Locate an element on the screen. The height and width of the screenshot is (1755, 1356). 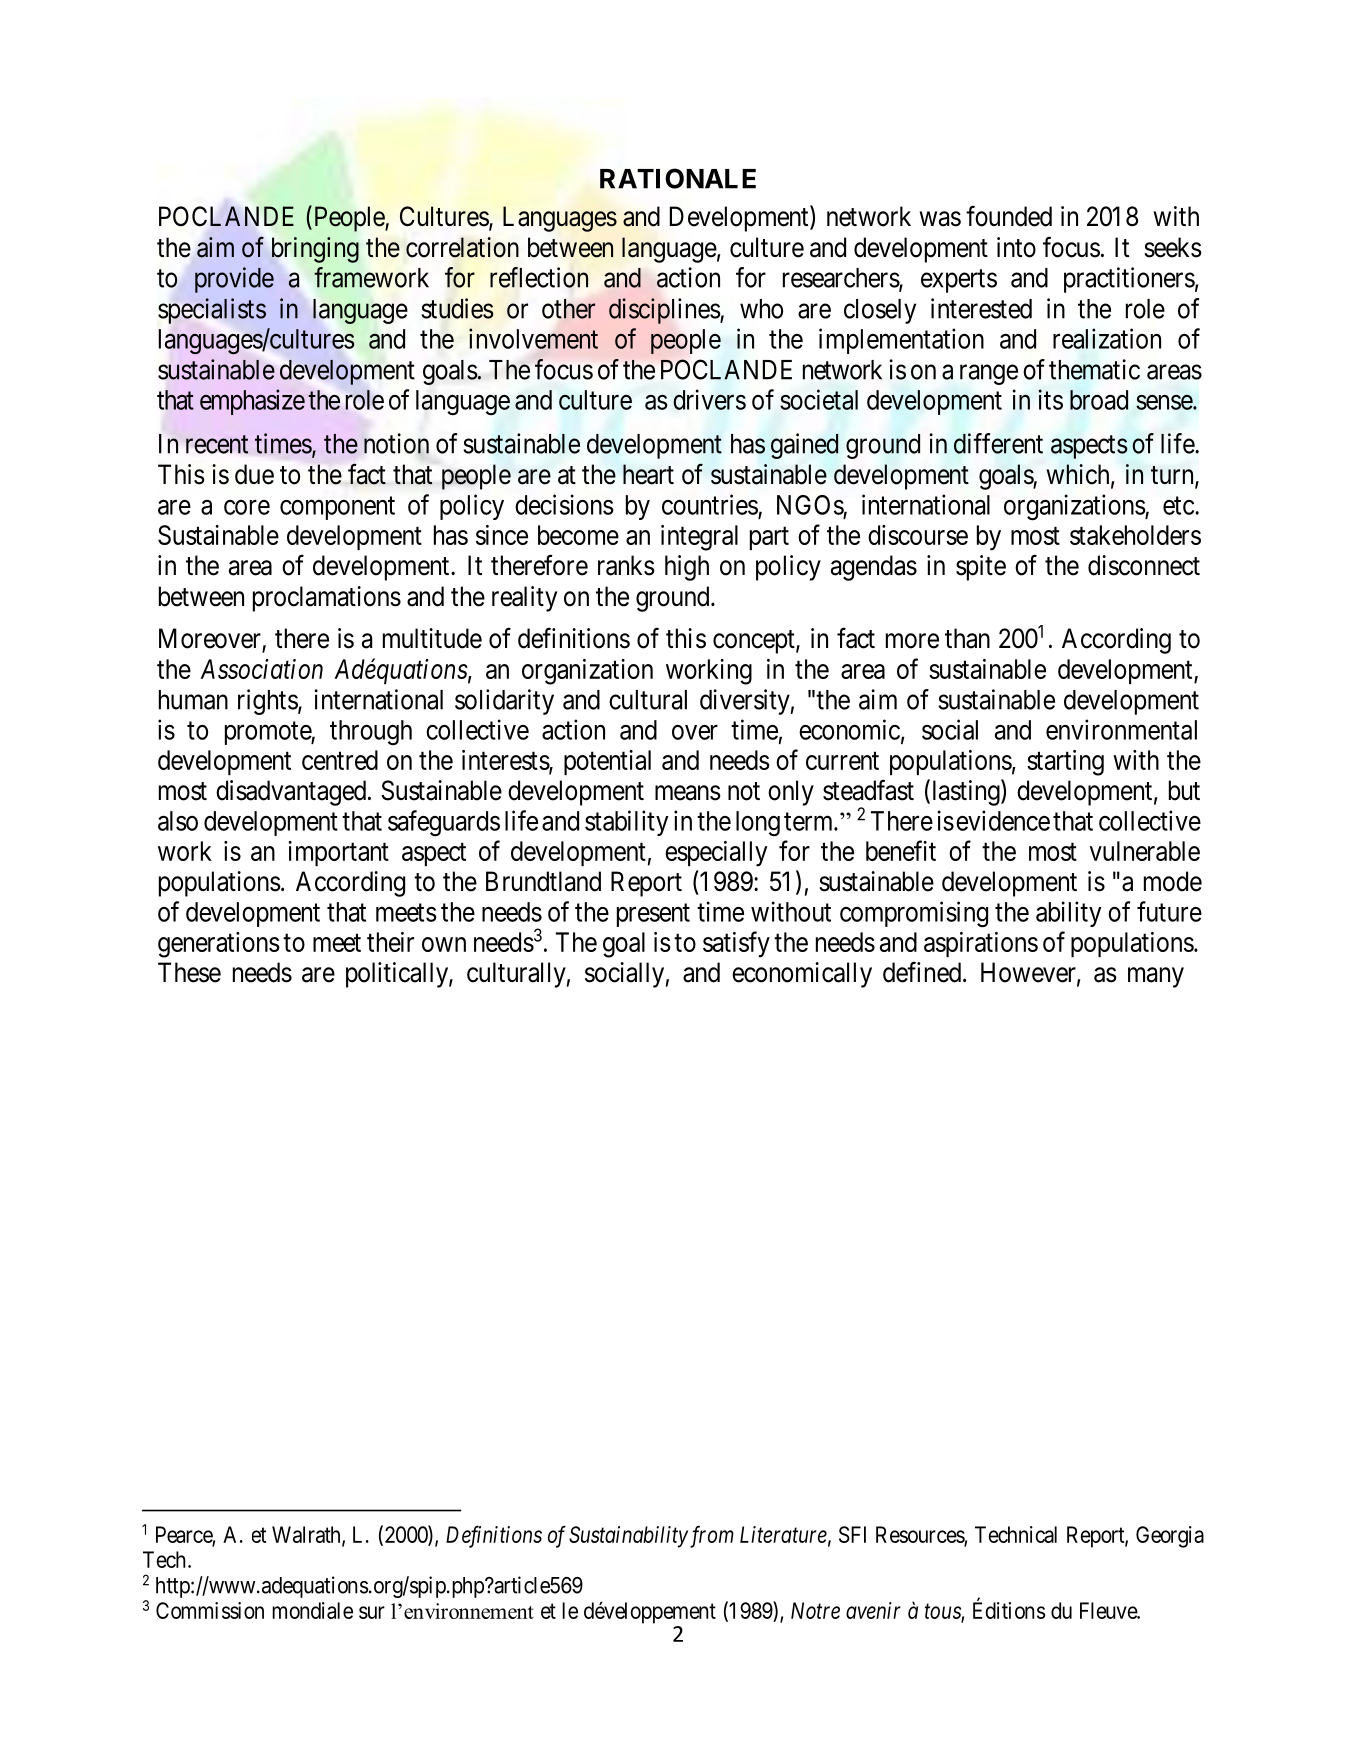
stakeholders is located at coordinates (1135, 535).
